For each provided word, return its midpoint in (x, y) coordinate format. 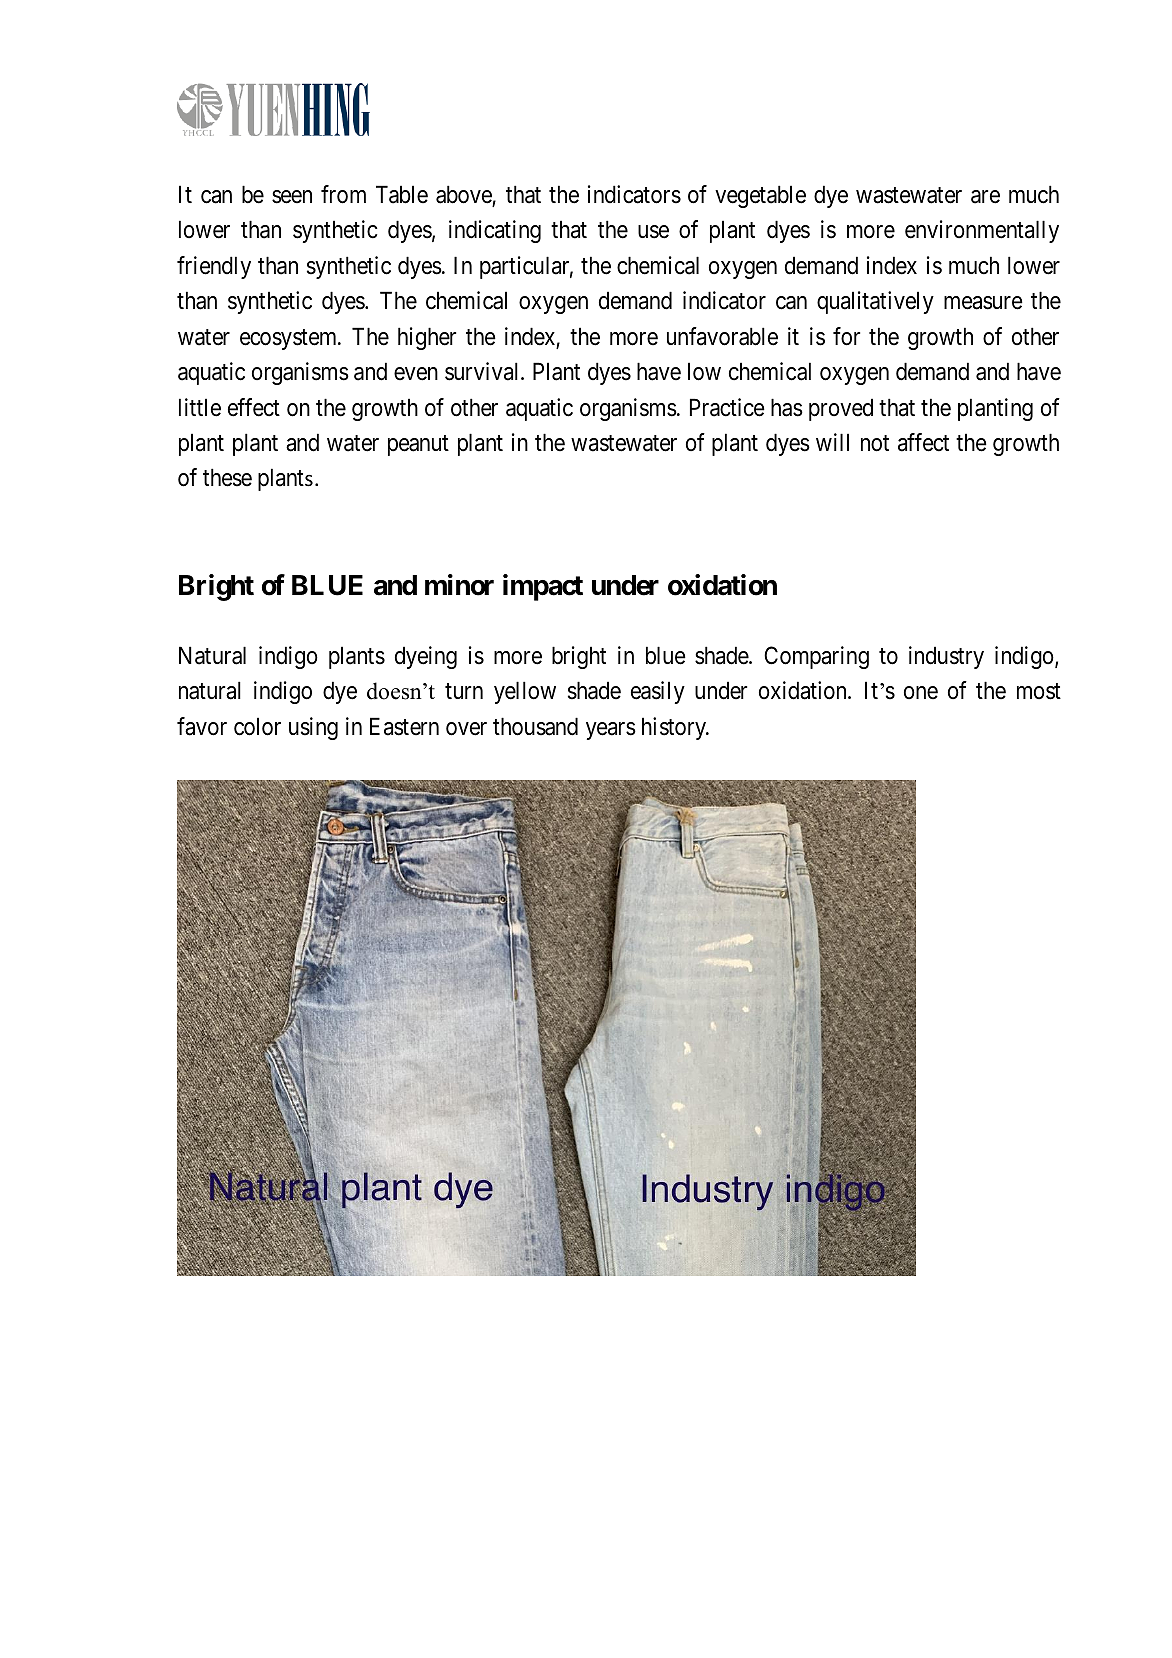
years (611, 731)
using (313, 728)
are (985, 197)
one (921, 693)
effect (254, 407)
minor (459, 585)
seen (292, 197)
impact (543, 587)
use (653, 232)
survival (484, 371)
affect (923, 442)
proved (841, 409)
